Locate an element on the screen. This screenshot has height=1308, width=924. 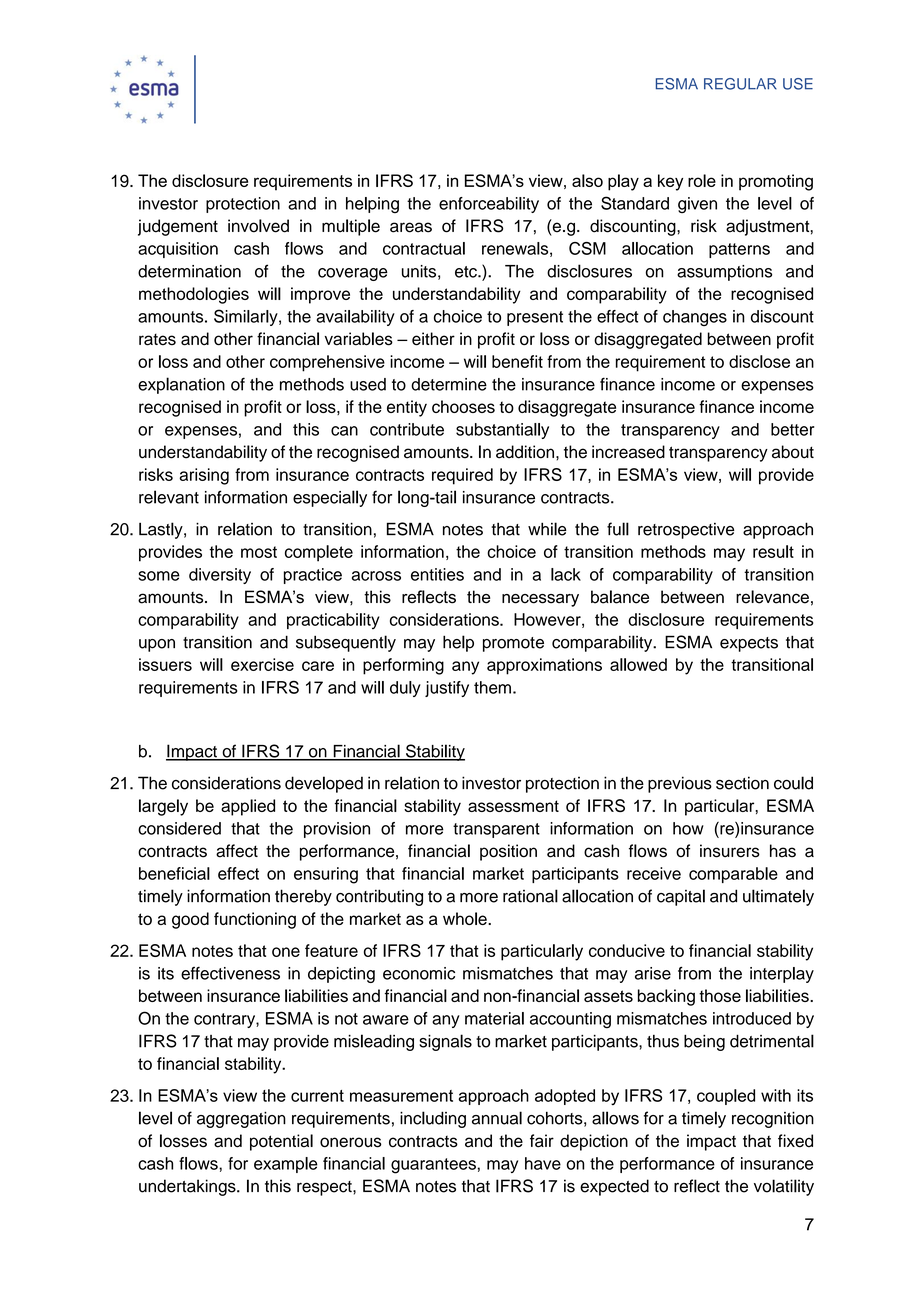
promote is located at coordinates (513, 644).
